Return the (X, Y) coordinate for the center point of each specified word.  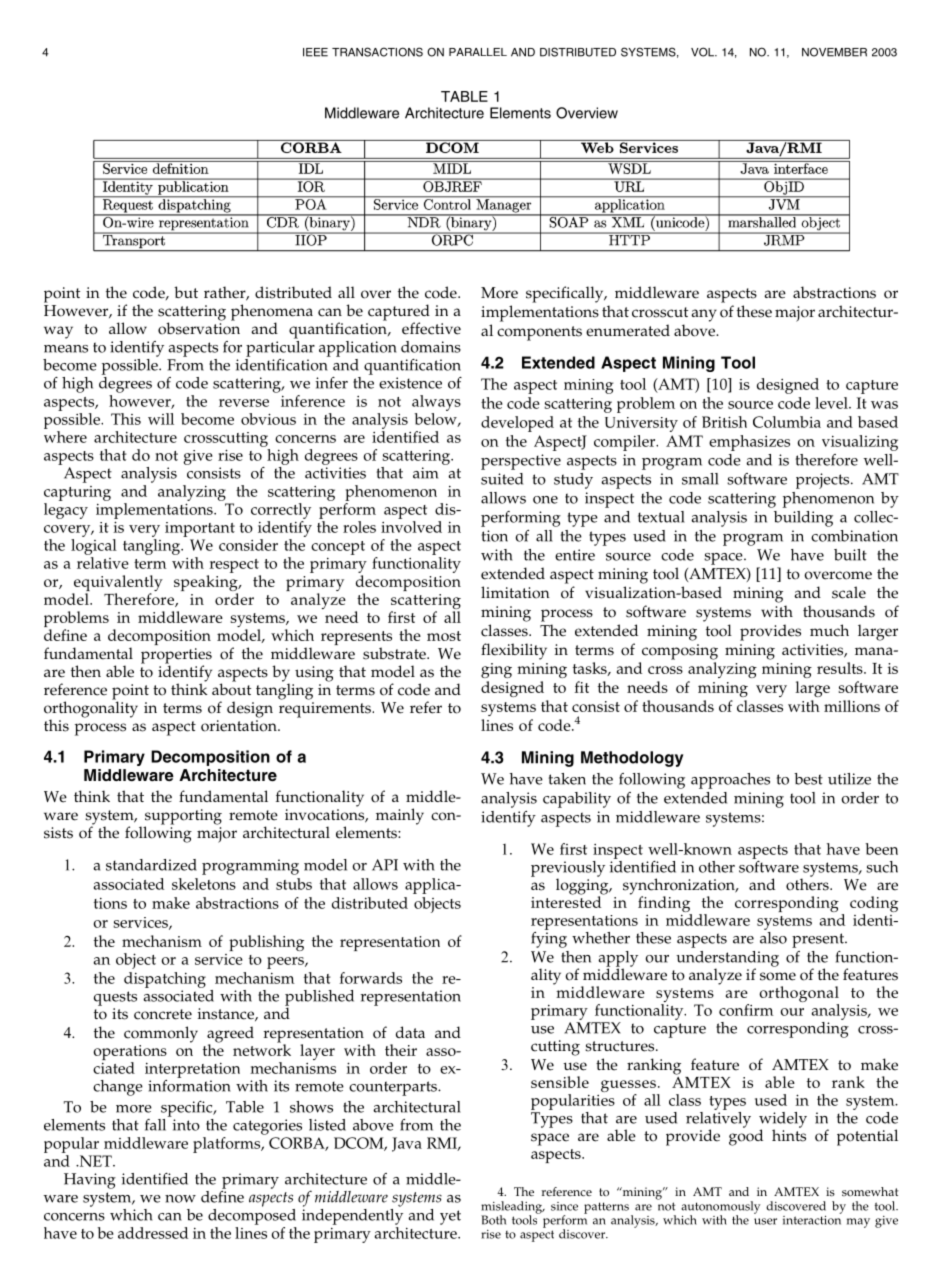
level (832, 403)
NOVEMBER (834, 52)
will (161, 419)
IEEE (315, 52)
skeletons (204, 884)
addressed (153, 1233)
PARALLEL (478, 52)
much (829, 630)
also (773, 936)
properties (176, 657)
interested (567, 901)
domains (431, 347)
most (444, 636)
